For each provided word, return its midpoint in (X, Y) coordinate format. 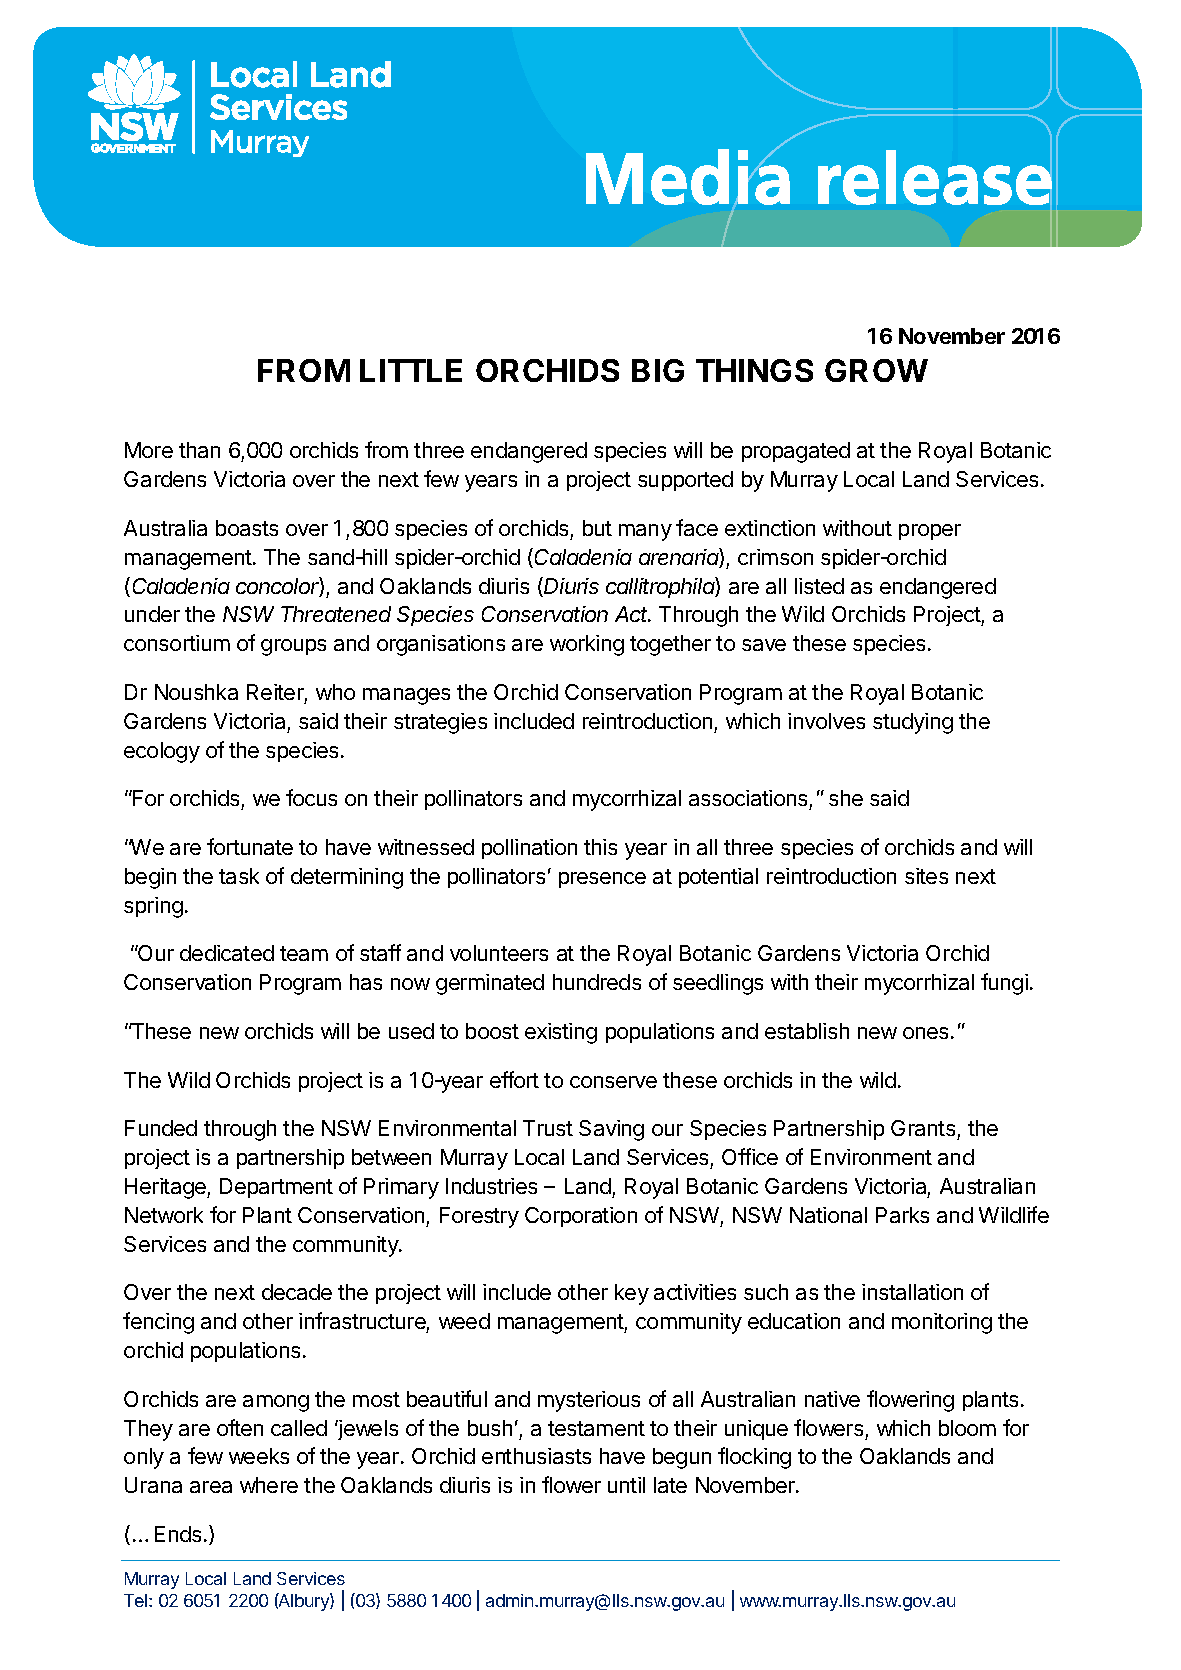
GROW (876, 370)
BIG (658, 370)
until (626, 1485)
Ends (180, 1534)
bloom (967, 1428)
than (199, 450)
